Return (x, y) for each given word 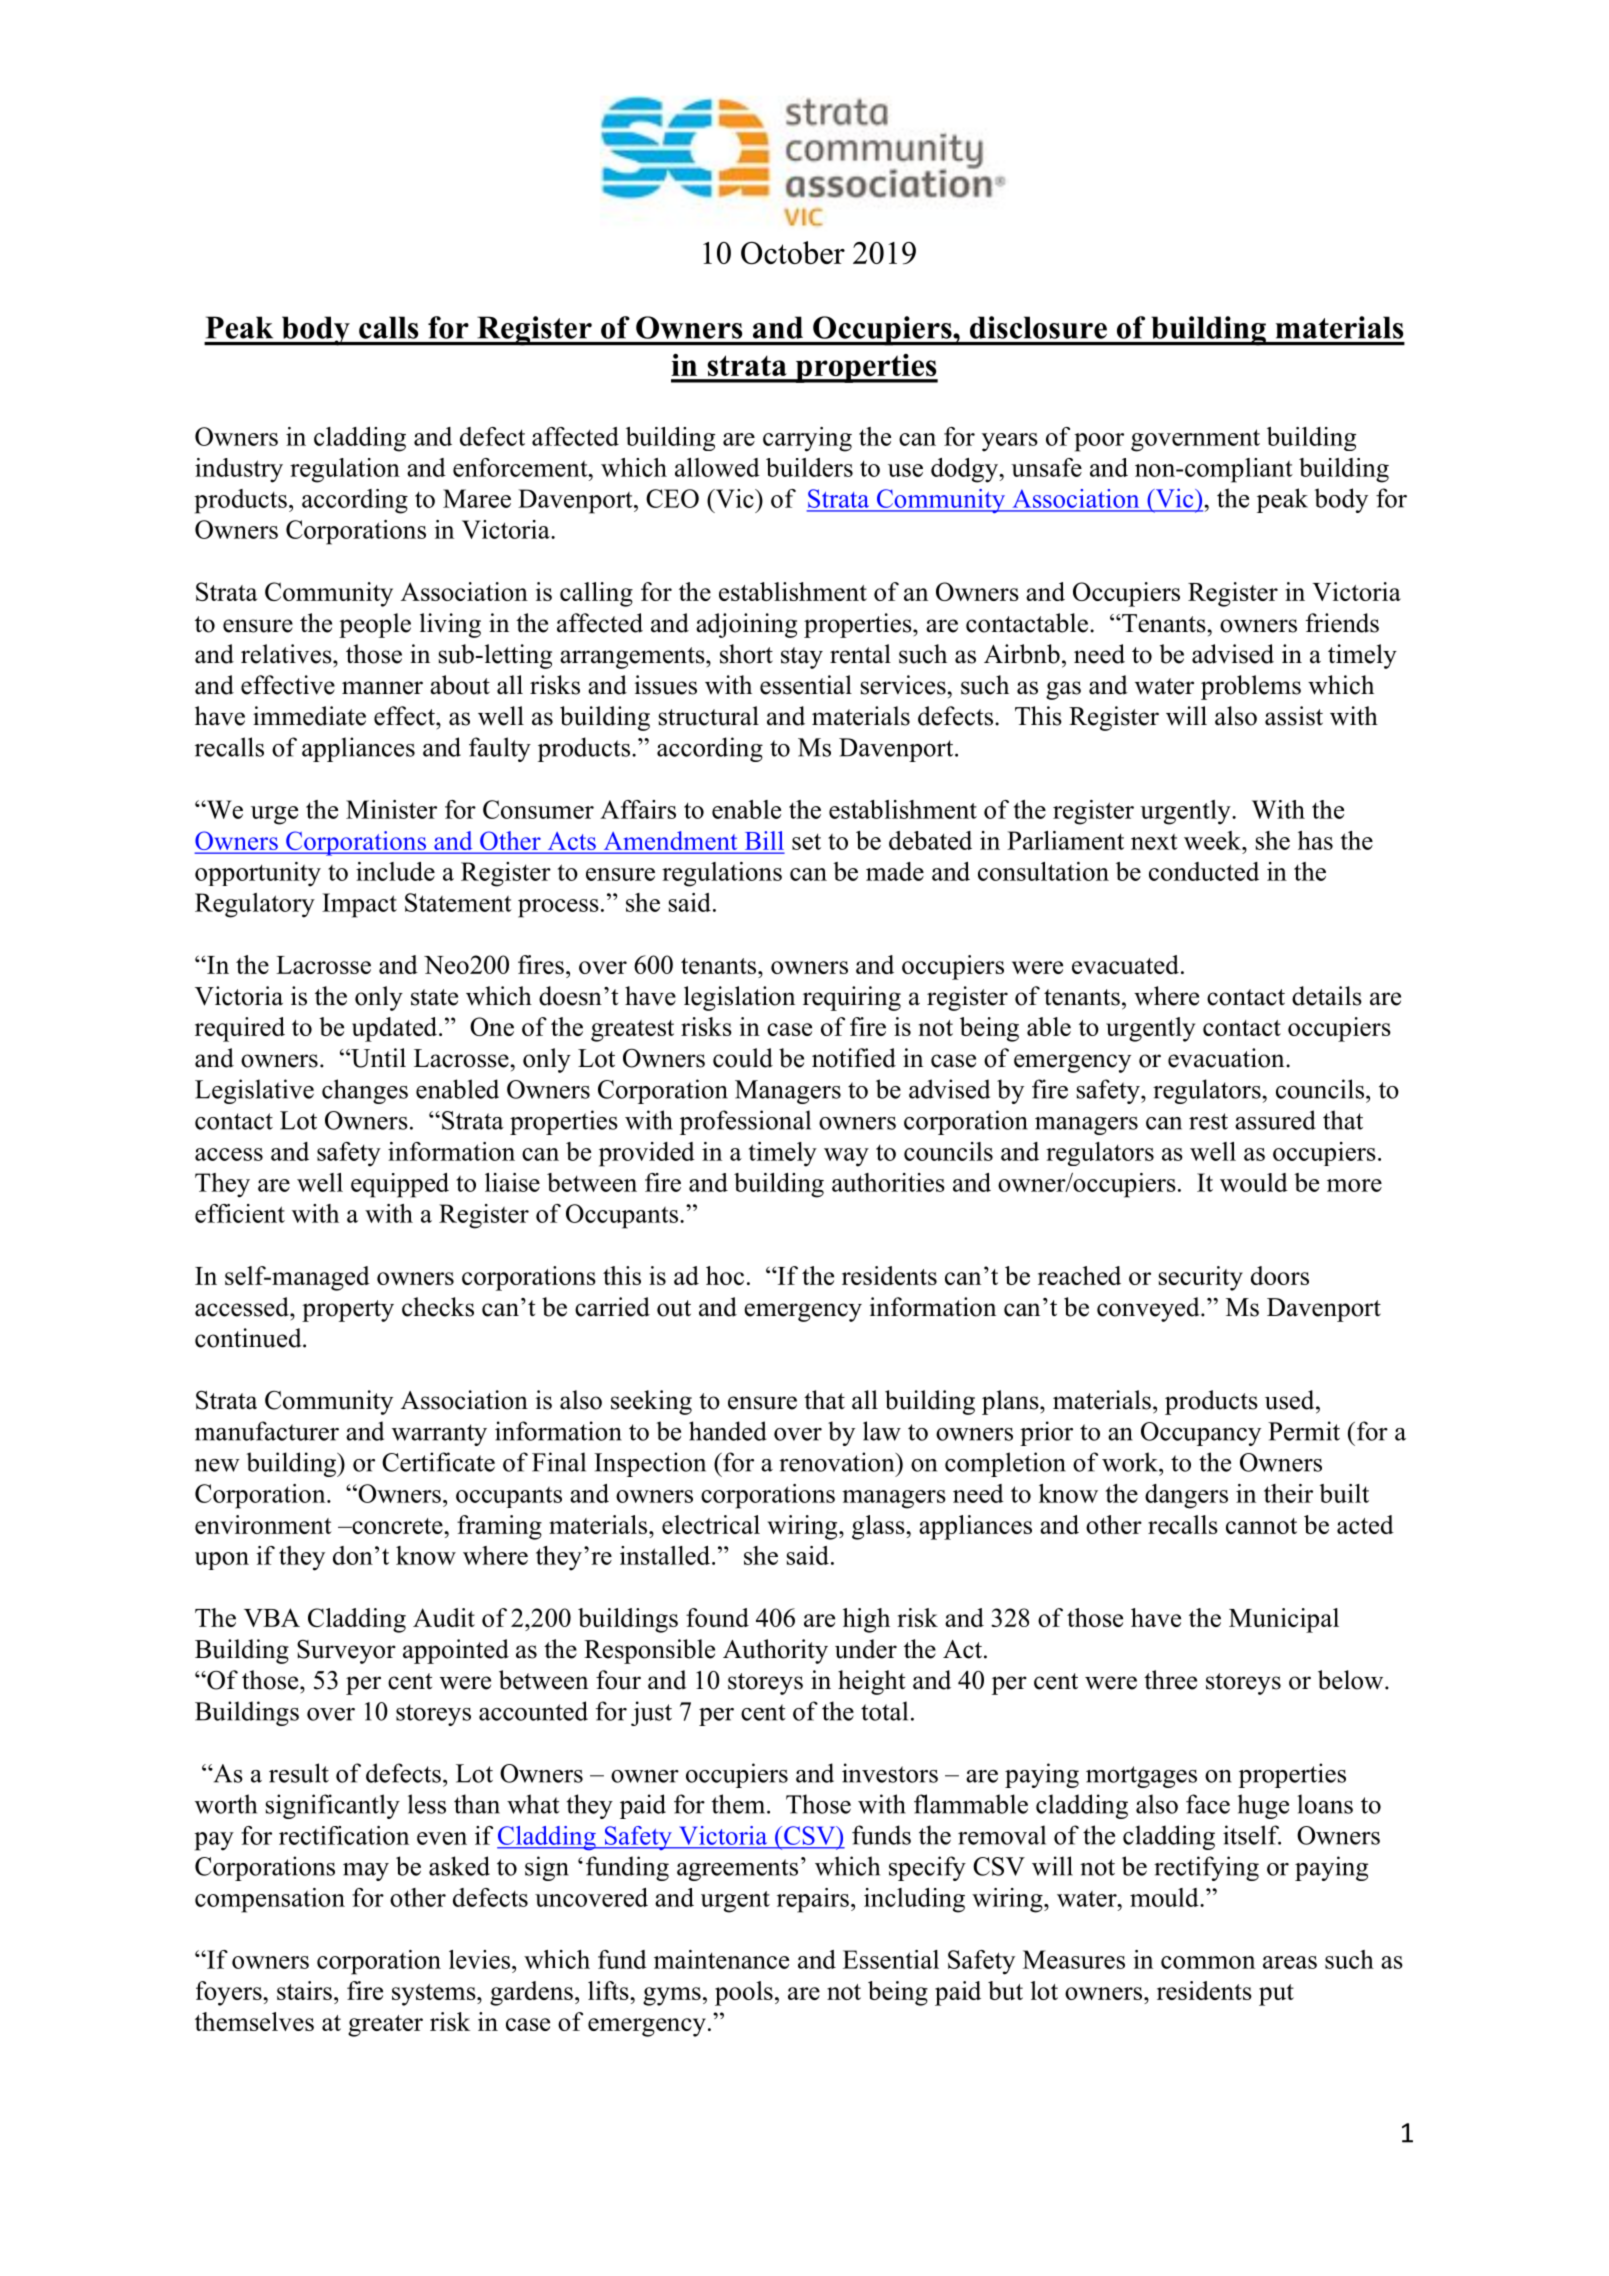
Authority (775, 1651)
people (375, 625)
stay (802, 658)
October (793, 253)
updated (396, 1029)
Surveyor (346, 1651)
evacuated (1125, 964)
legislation (739, 998)
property (348, 1311)
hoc (725, 1275)
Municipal (1284, 1620)
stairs (304, 1990)
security (1201, 1278)
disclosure (1038, 327)
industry (239, 470)
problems (1251, 687)
